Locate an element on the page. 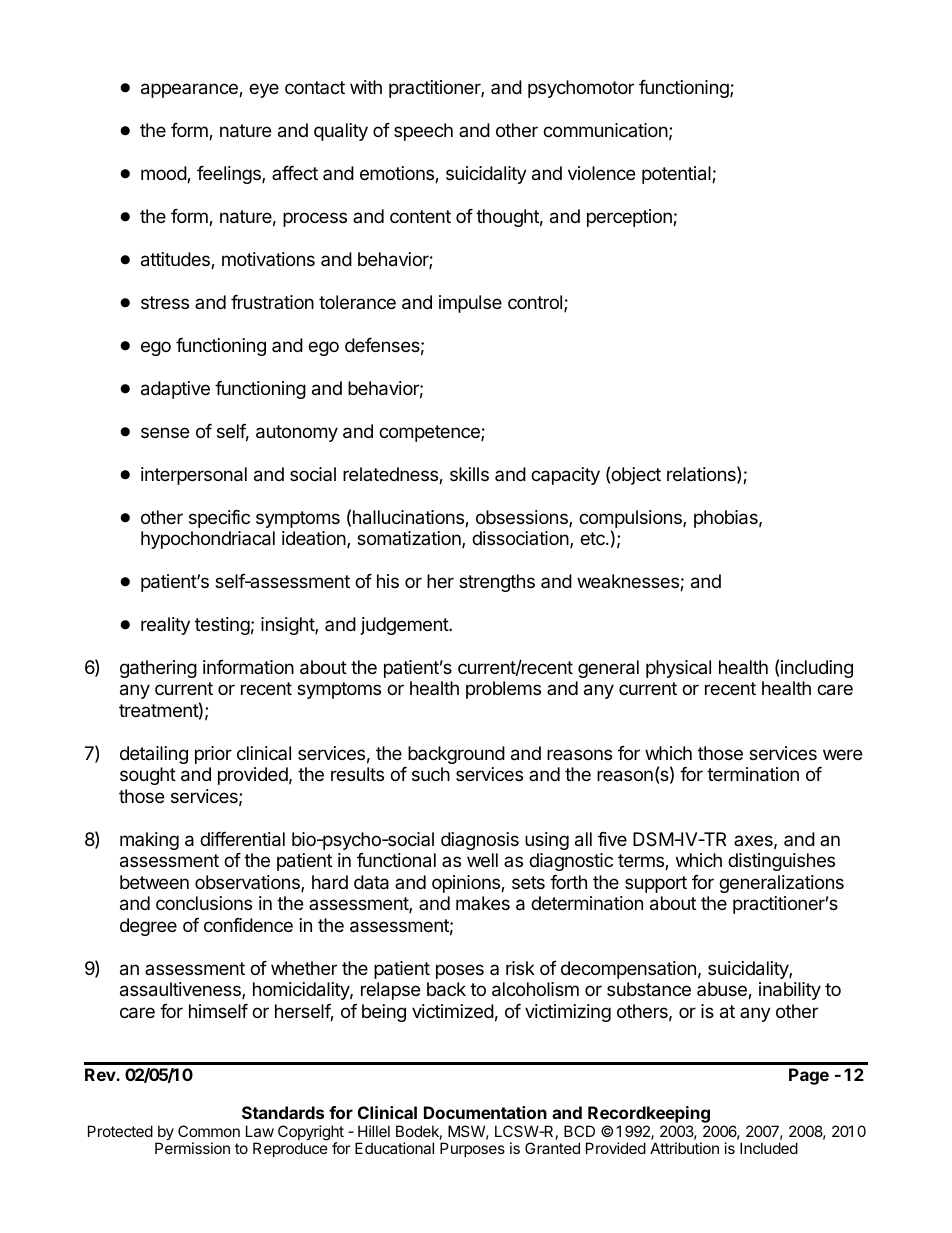 The image size is (952, 1233). interpersonal is located at coordinates (194, 476).
